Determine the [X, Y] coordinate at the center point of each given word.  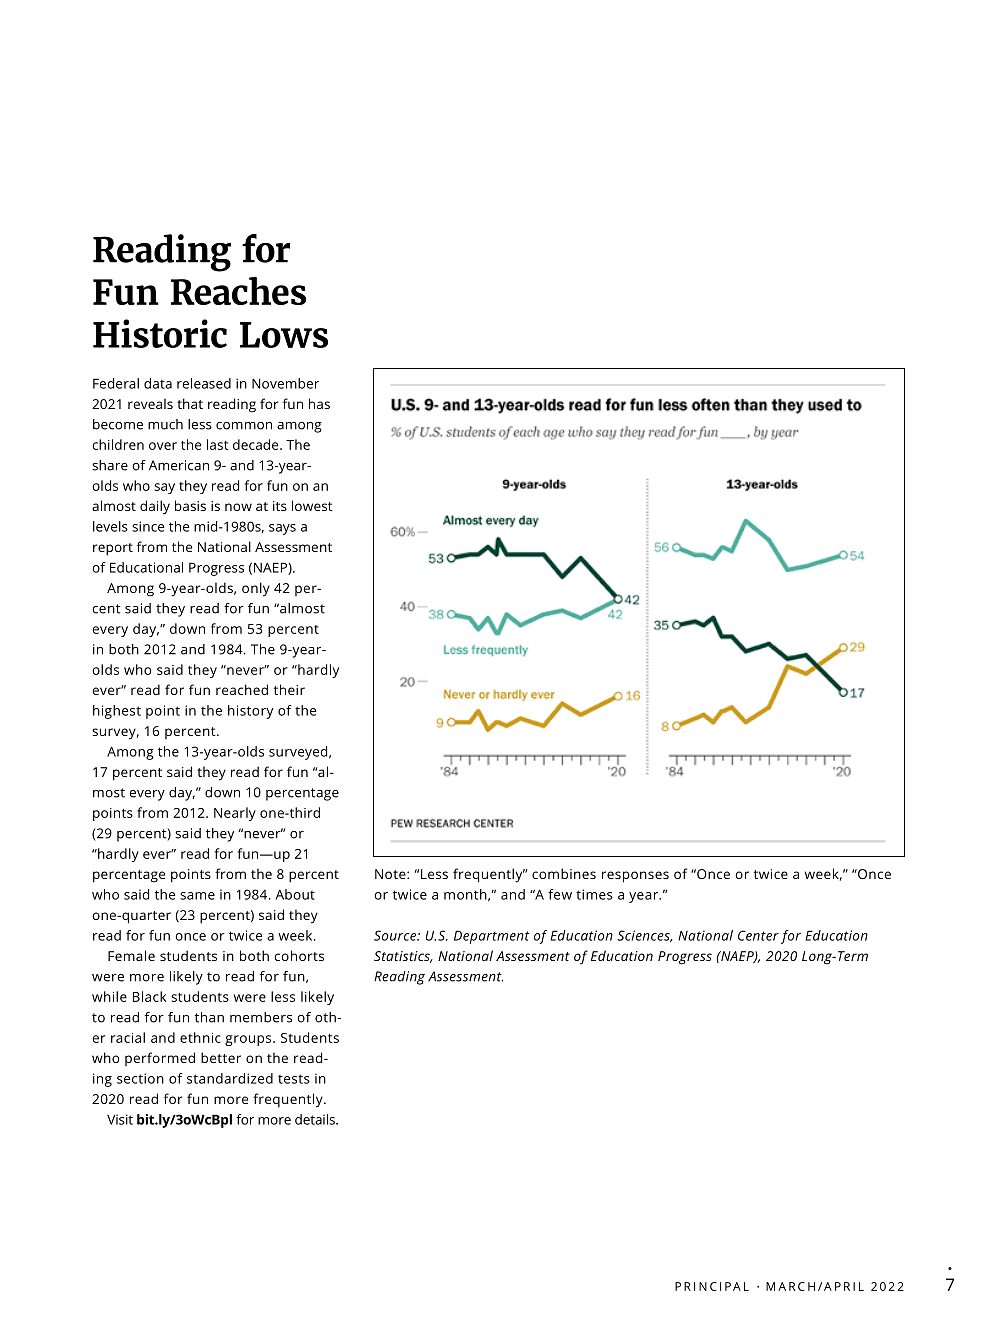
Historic [160, 333]
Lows [284, 335]
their [289, 689]
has [319, 403]
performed [160, 1059]
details [316, 1119]
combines [564, 873]
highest [117, 712]
